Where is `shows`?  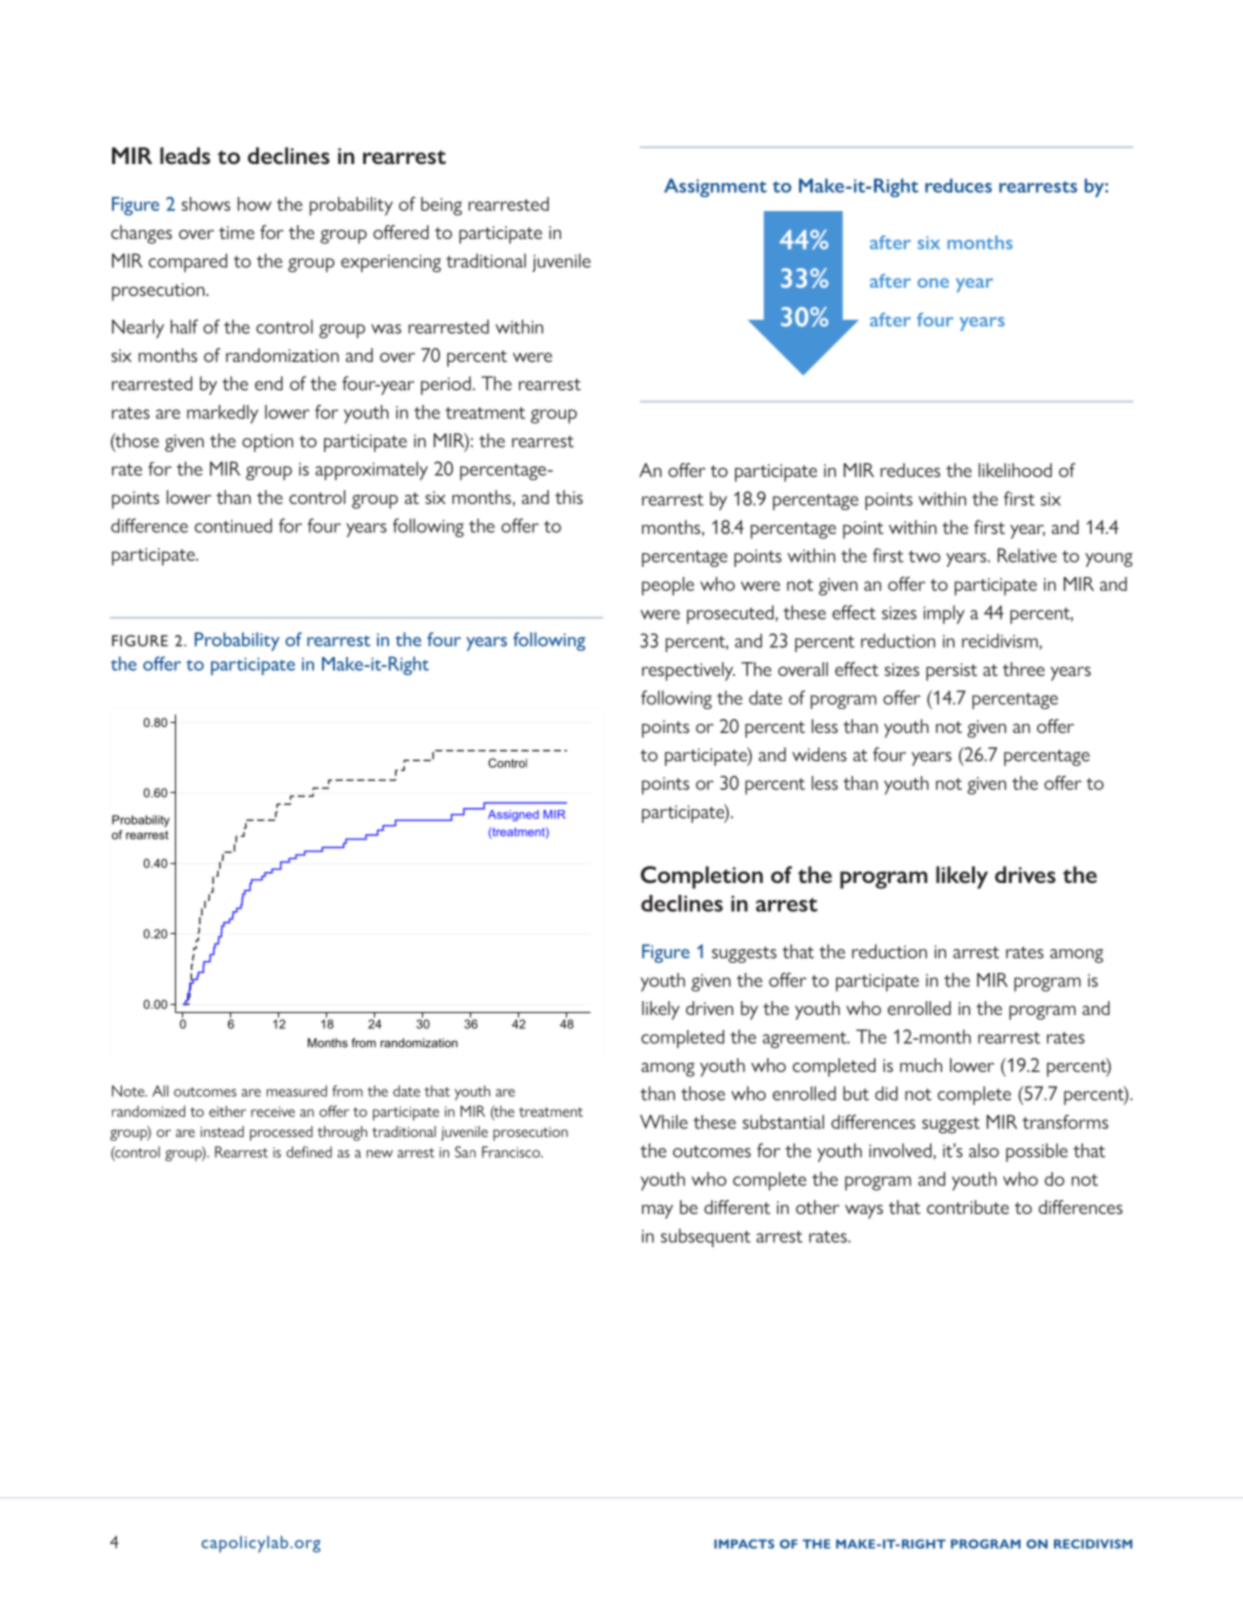 shows is located at coordinates (206, 204).
